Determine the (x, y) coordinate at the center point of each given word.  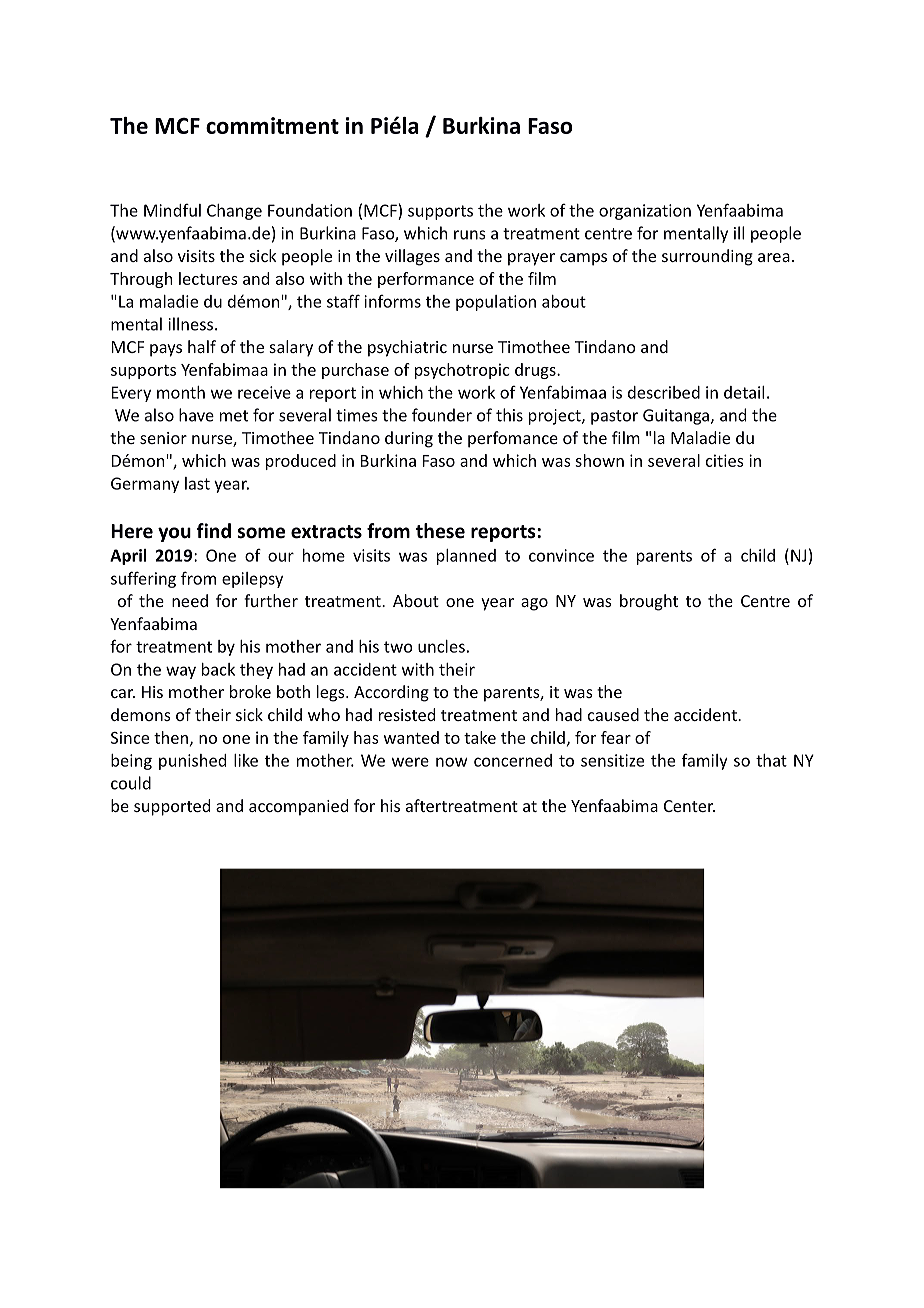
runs (470, 235)
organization (645, 212)
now (452, 762)
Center (689, 806)
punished (192, 762)
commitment (272, 125)
